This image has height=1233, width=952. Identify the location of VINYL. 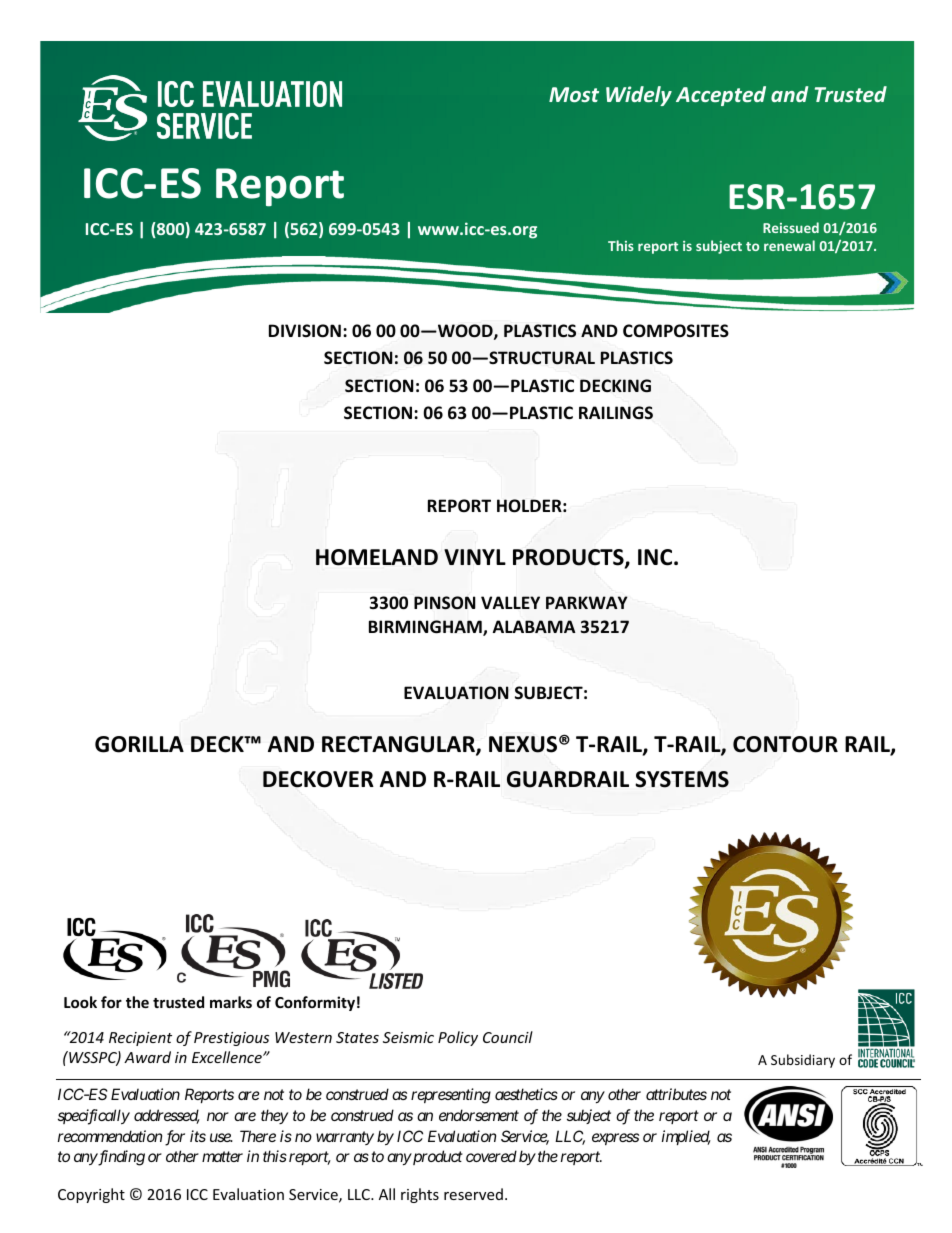
(475, 557).
